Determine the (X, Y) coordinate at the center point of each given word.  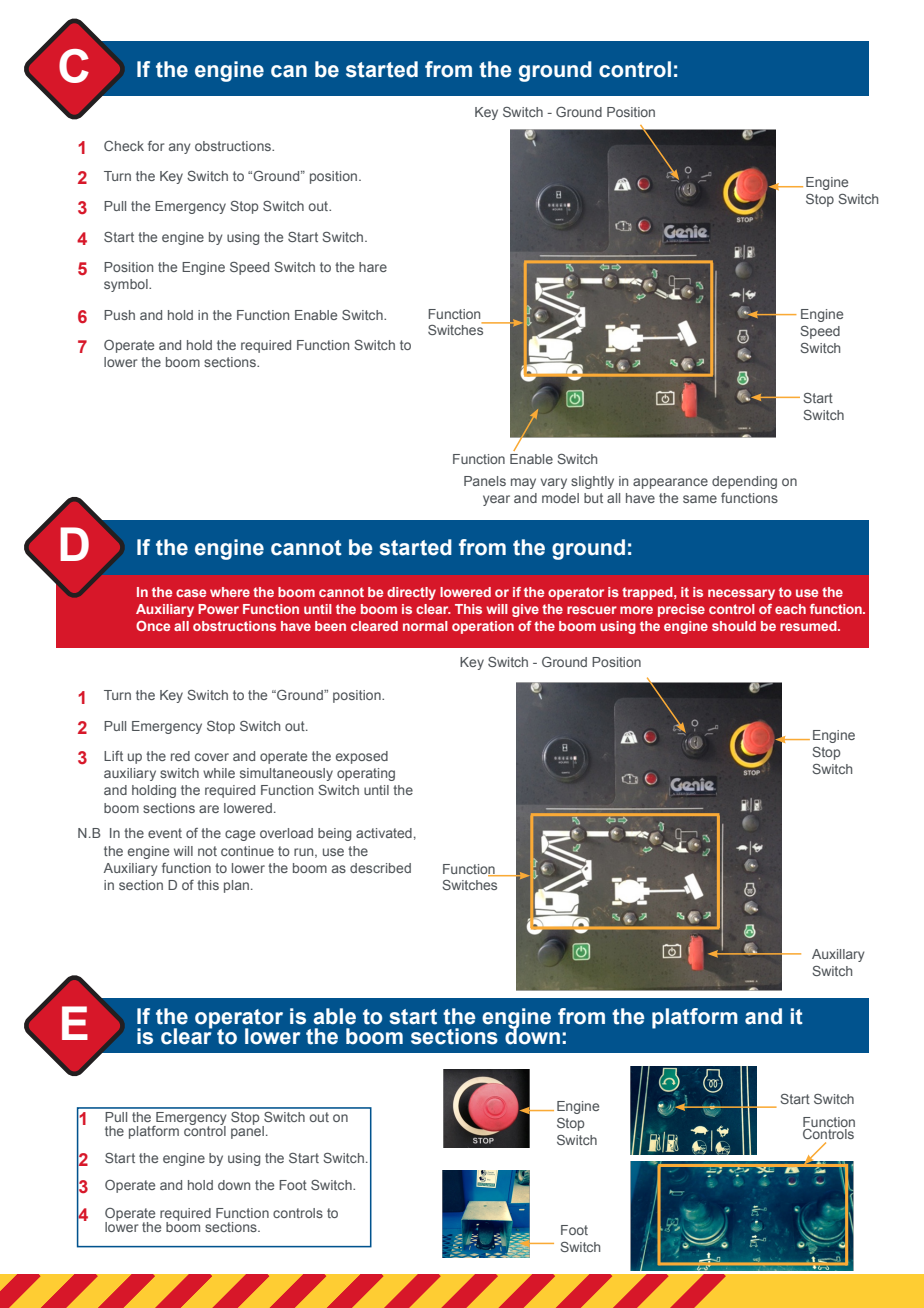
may (523, 483)
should (734, 626)
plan (236, 886)
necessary (741, 594)
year (496, 500)
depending (744, 482)
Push (119, 315)
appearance (670, 483)
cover (212, 757)
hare (373, 267)
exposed (362, 757)
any (180, 148)
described (380, 868)
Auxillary (838, 955)
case (191, 593)
